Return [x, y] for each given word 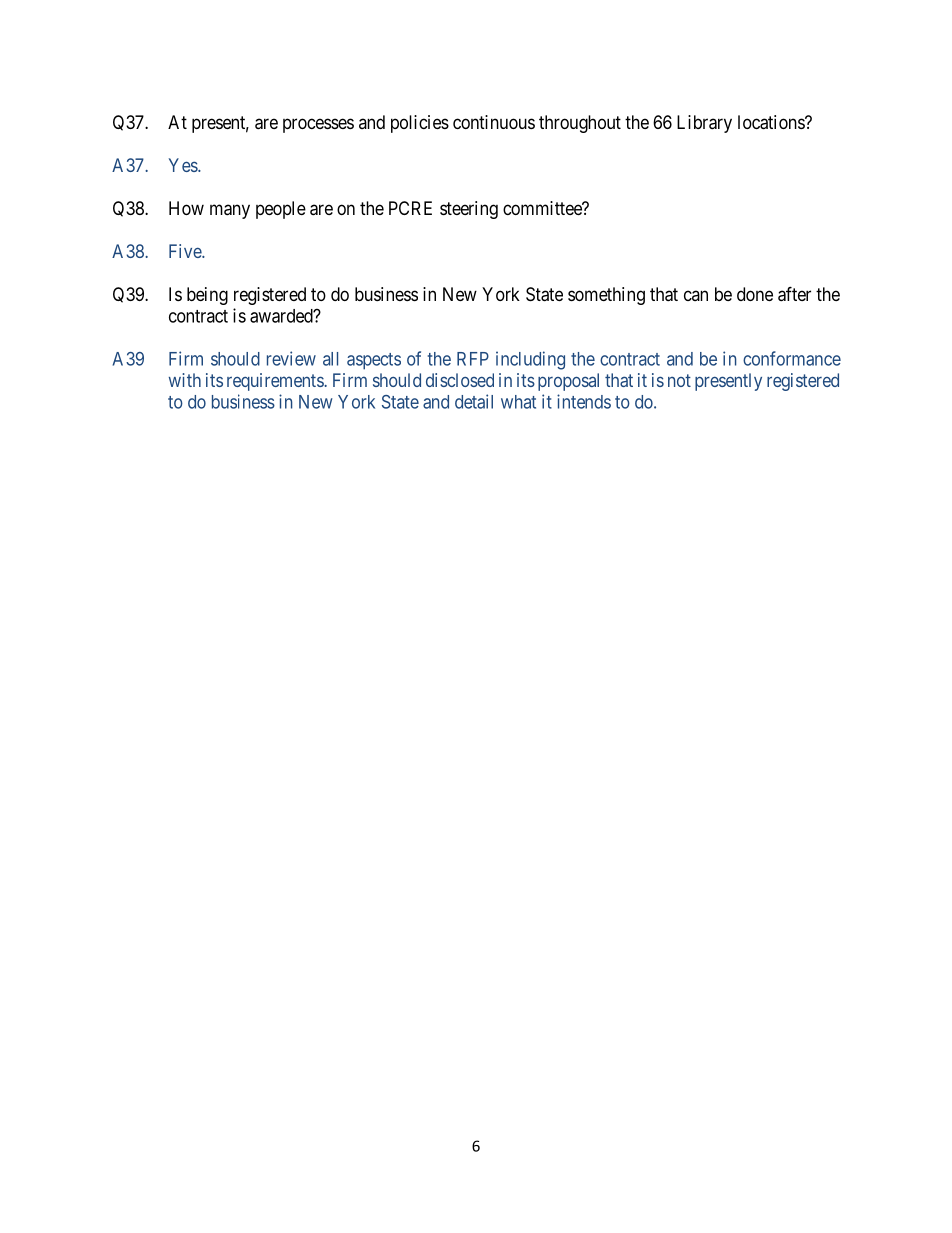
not [679, 380]
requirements [276, 382]
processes [318, 125]
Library [704, 124]
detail [474, 401]
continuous [494, 122]
